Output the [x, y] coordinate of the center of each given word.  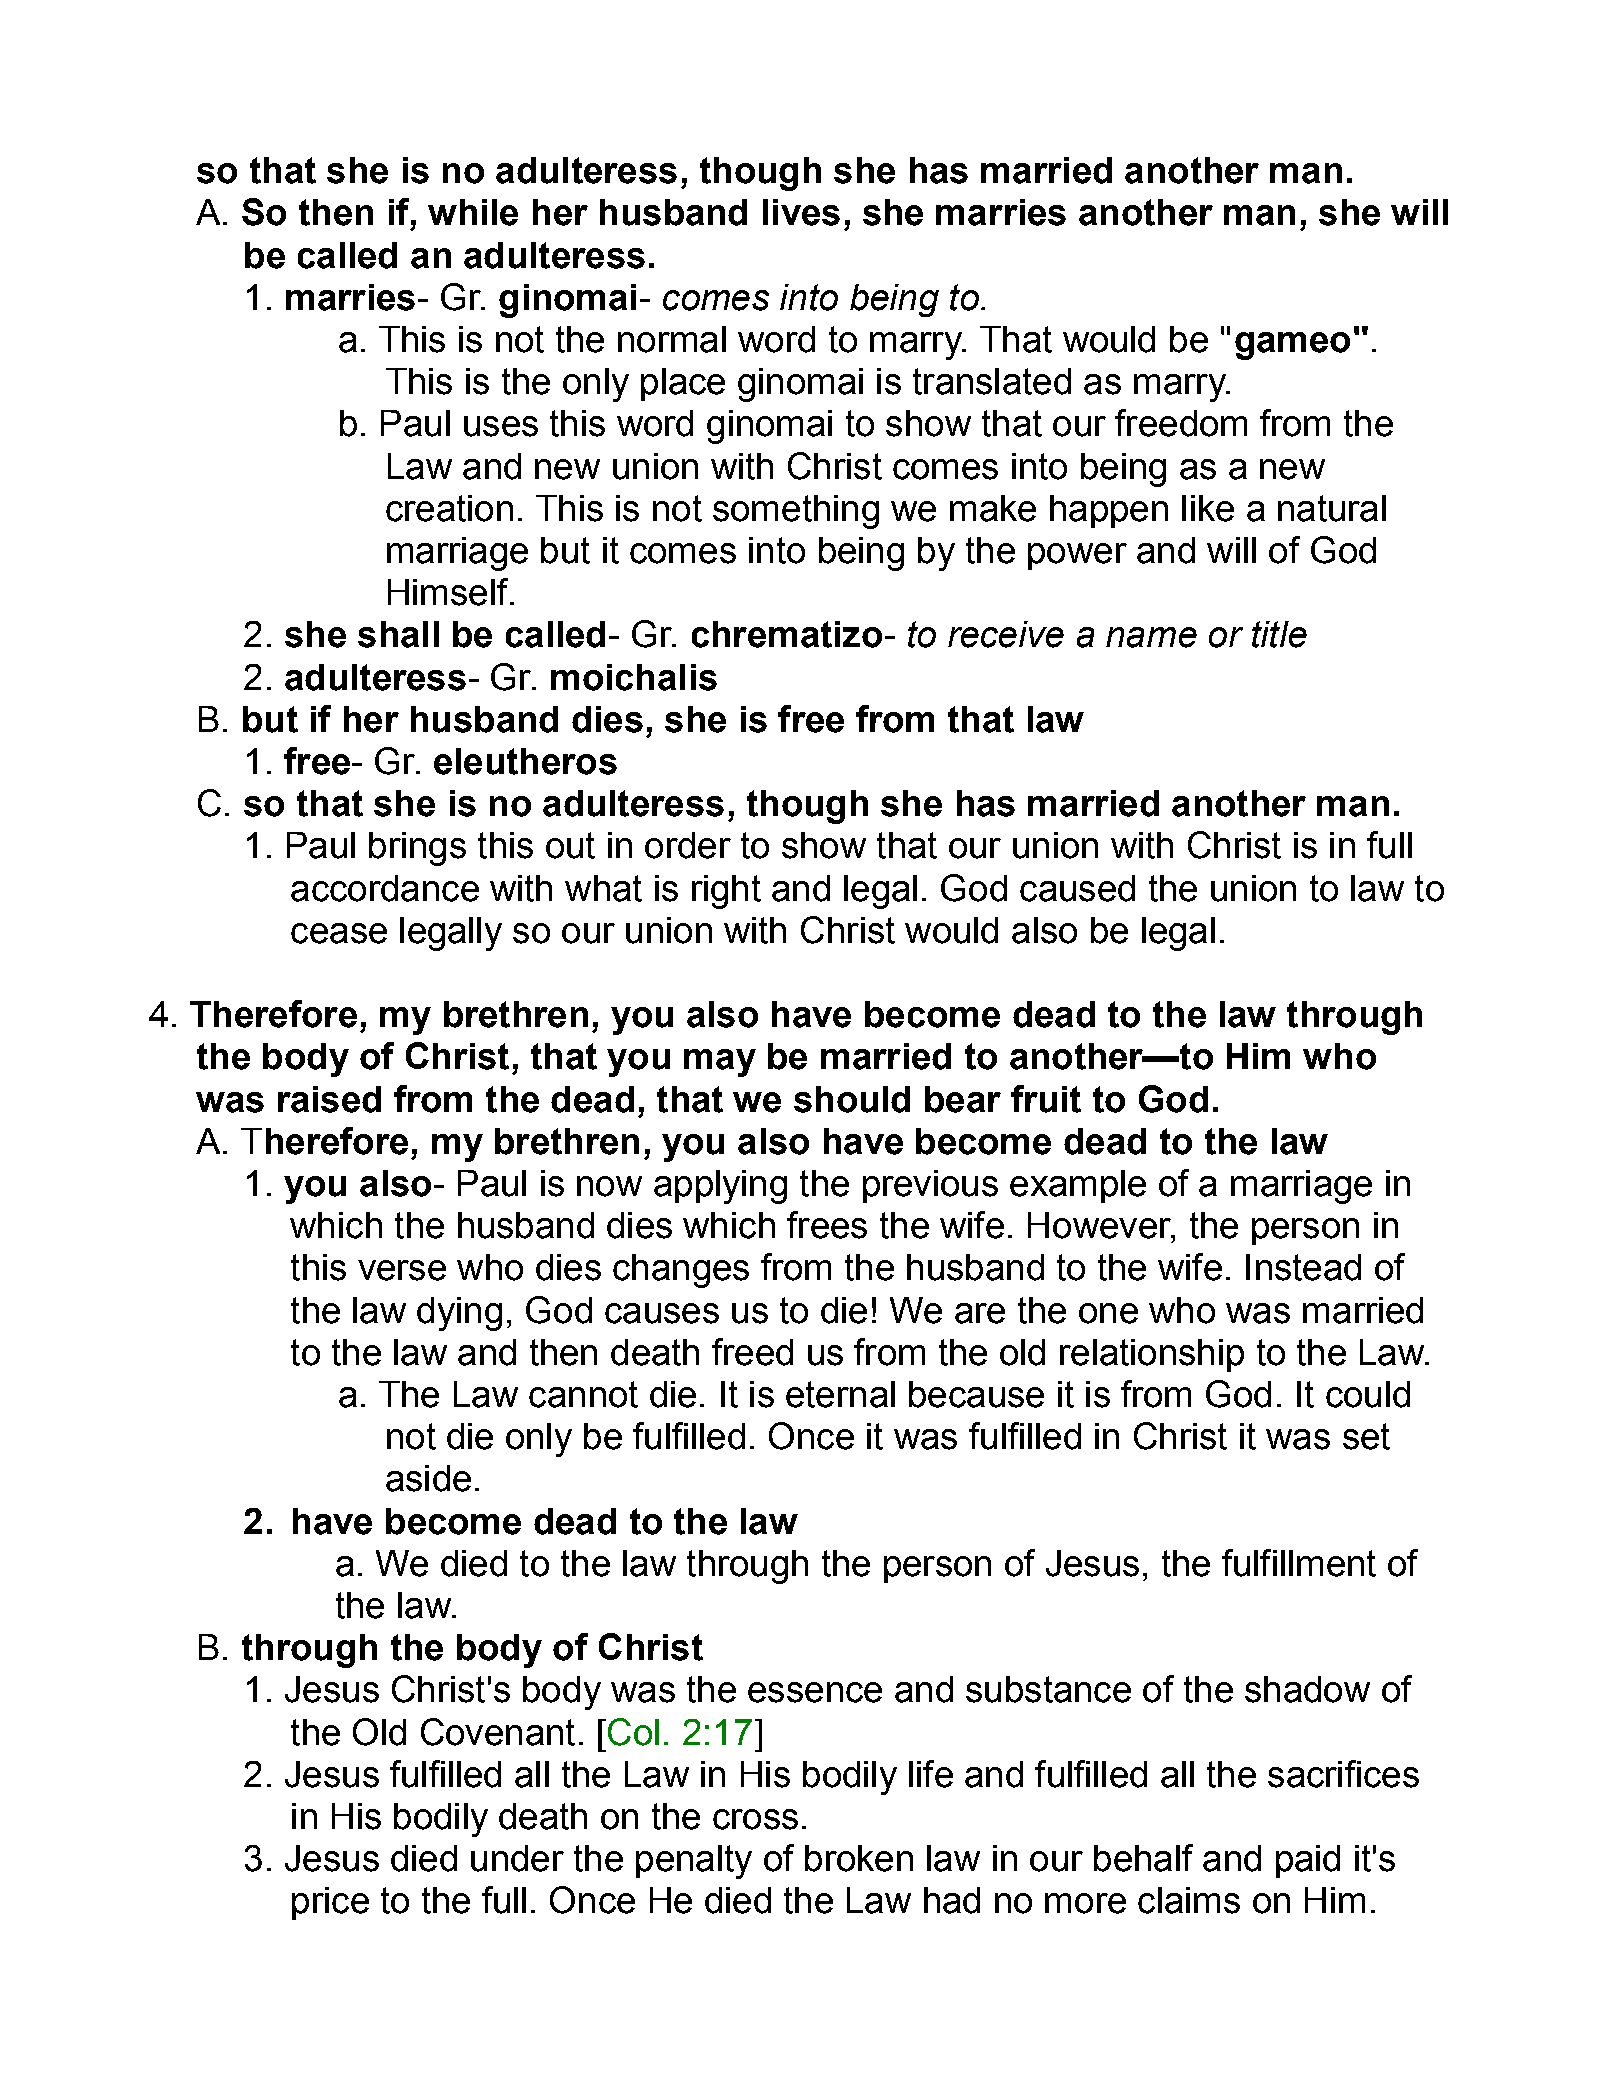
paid [1308, 1861]
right [726, 892]
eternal [840, 1394]
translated [992, 381]
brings [417, 849]
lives [801, 212]
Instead [1303, 1267]
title [1279, 634]
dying [459, 1314]
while [473, 212]
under [517, 1858]
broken [859, 1858]
